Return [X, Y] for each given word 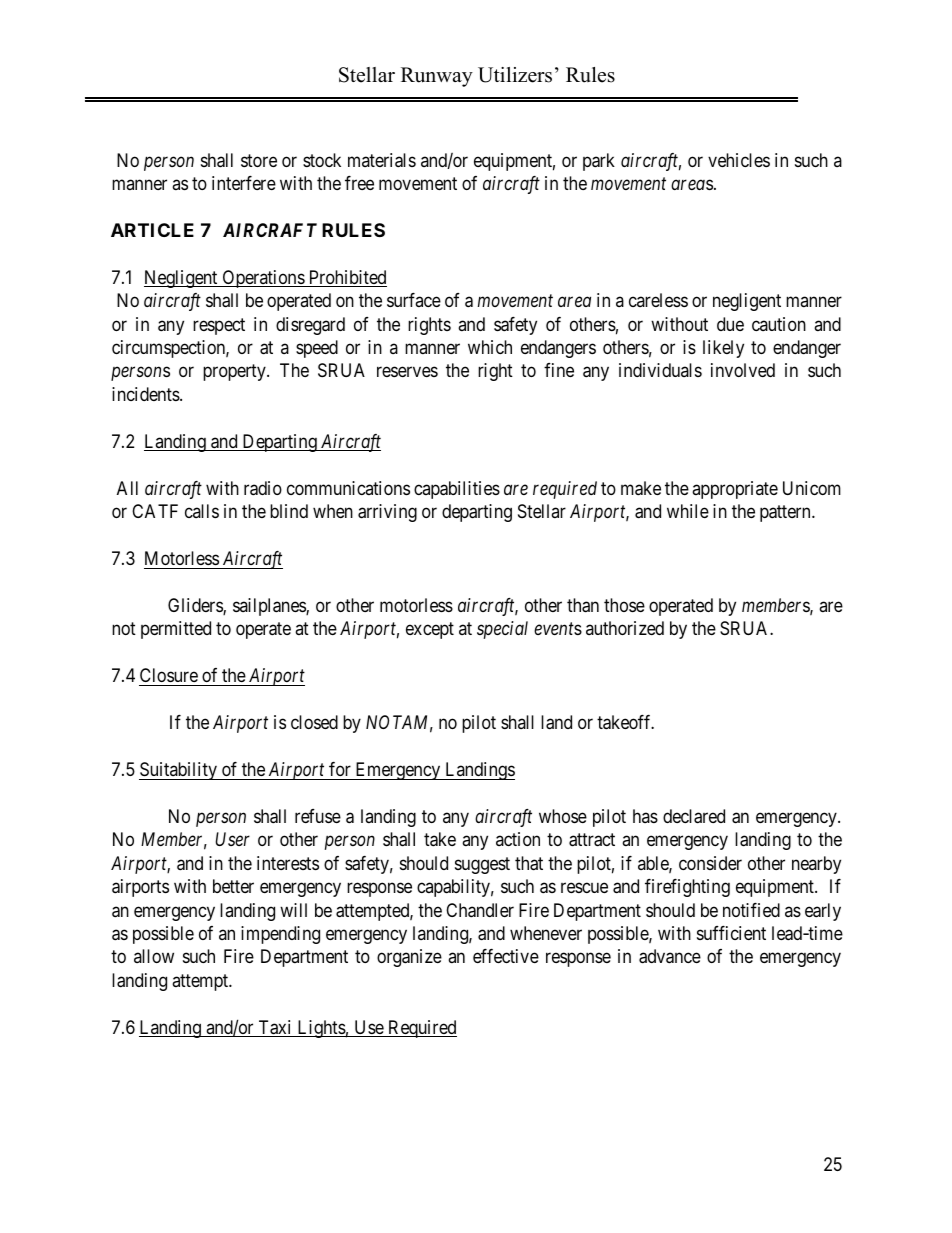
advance [670, 956]
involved [743, 370]
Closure [169, 675]
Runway [437, 77]
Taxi [275, 1028]
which [490, 347]
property [235, 373]
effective [506, 956]
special [502, 630]
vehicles [739, 160]
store [259, 160]
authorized [625, 628]
